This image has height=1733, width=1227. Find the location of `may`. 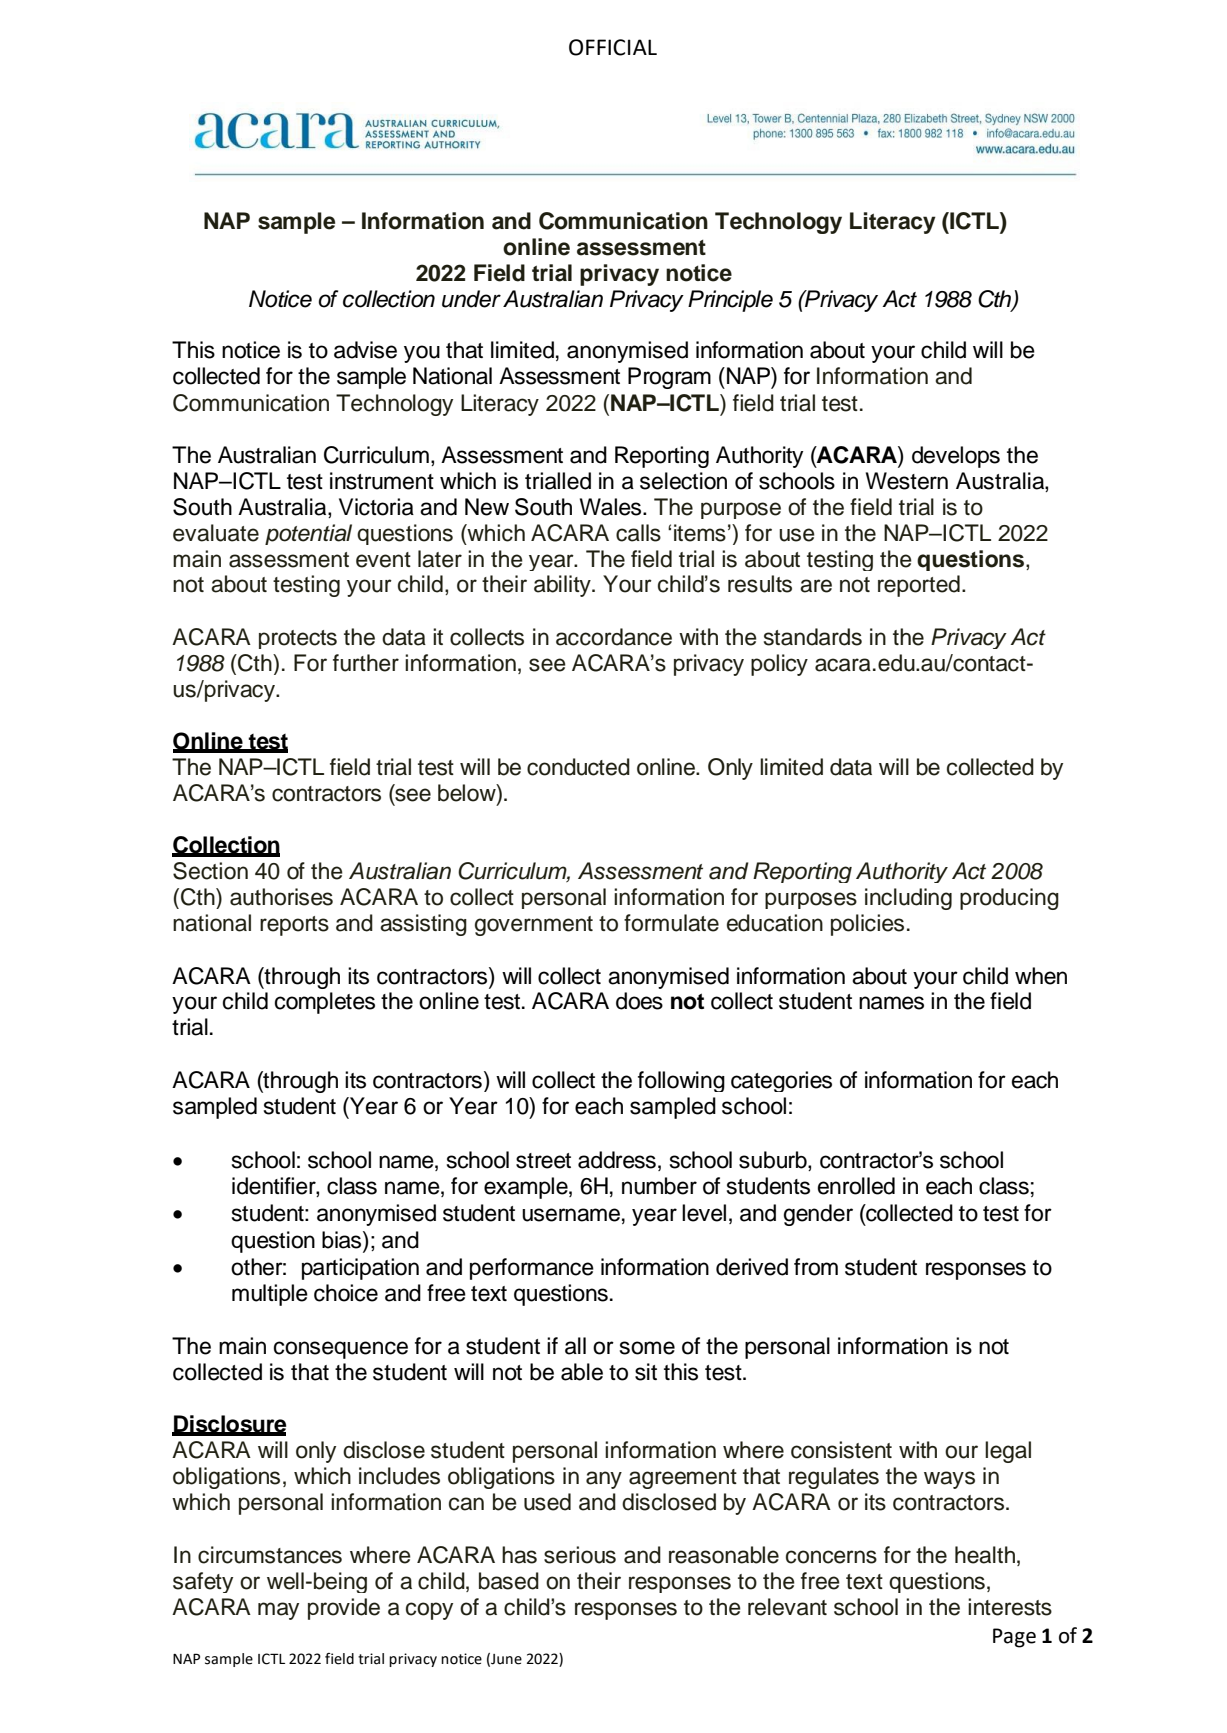

may is located at coordinates (278, 1611).
